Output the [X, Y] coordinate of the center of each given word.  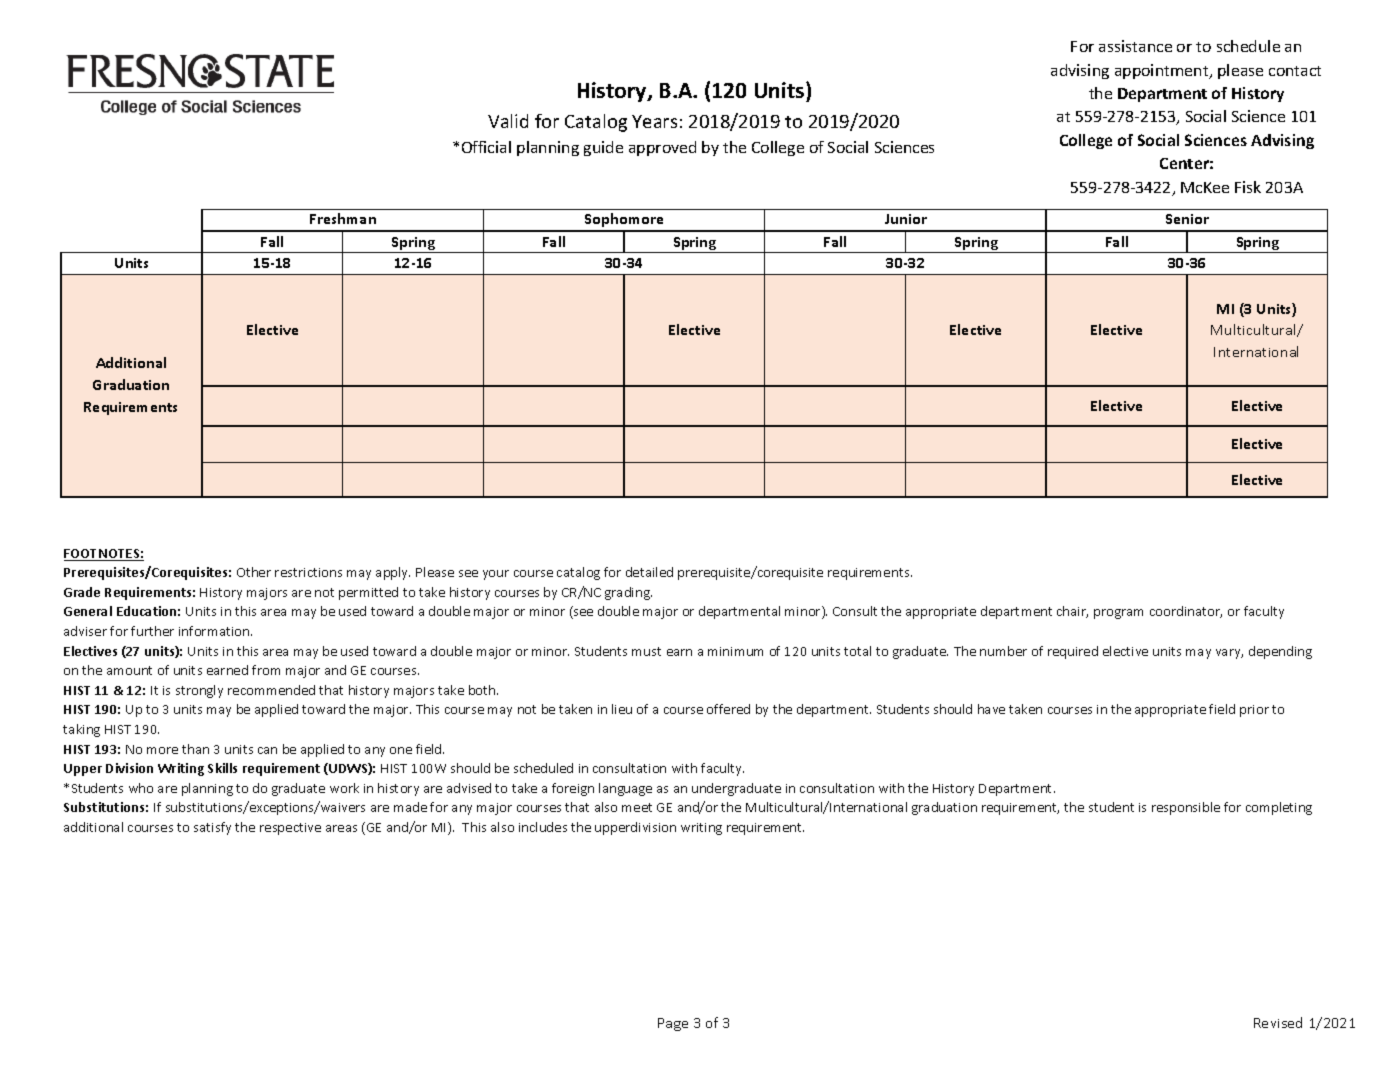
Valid [508, 121]
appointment [1163, 71]
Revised [1278, 1022]
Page [673, 1024]
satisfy [212, 828]
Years [654, 121]
